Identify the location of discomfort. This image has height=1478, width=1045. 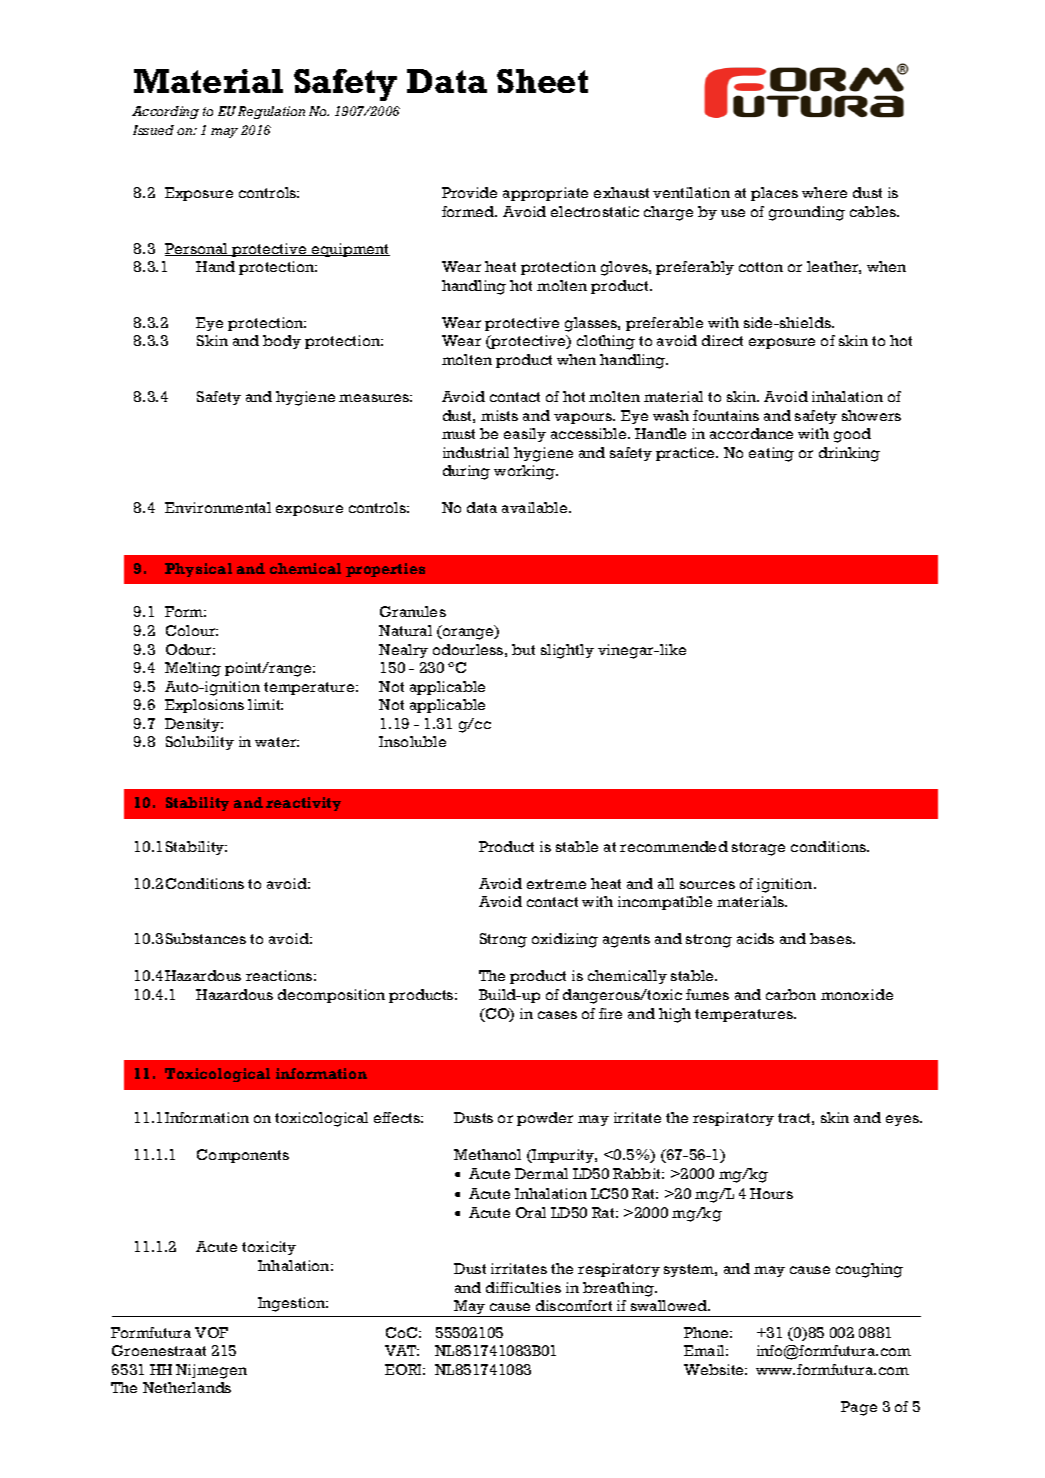
(574, 1305).
